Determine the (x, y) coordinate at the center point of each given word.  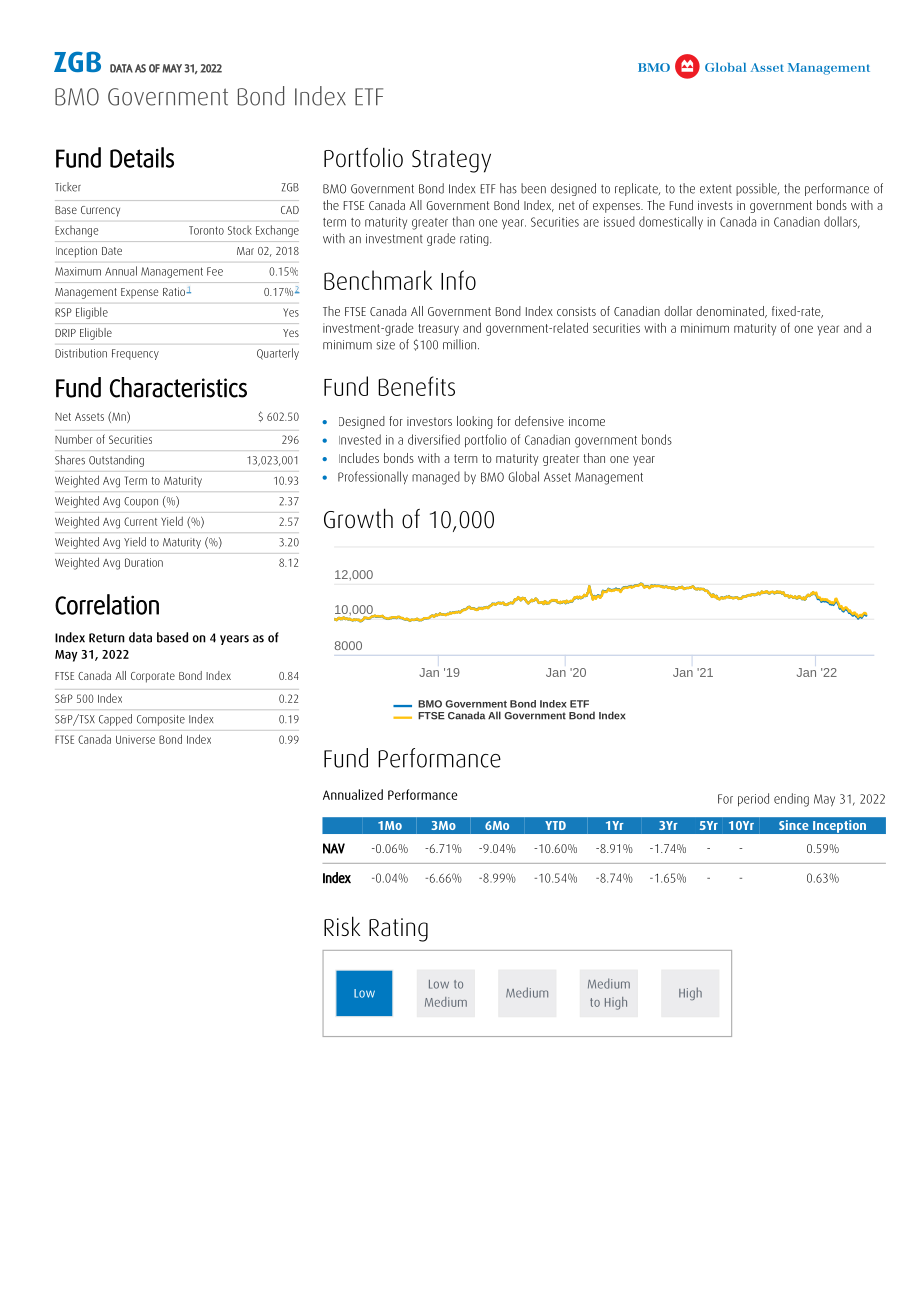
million (461, 344)
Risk (342, 926)
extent (716, 189)
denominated (731, 312)
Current (140, 521)
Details (142, 157)
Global (523, 476)
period (753, 800)
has (508, 188)
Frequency (135, 354)
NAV (334, 848)
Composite (161, 720)
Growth (358, 518)
